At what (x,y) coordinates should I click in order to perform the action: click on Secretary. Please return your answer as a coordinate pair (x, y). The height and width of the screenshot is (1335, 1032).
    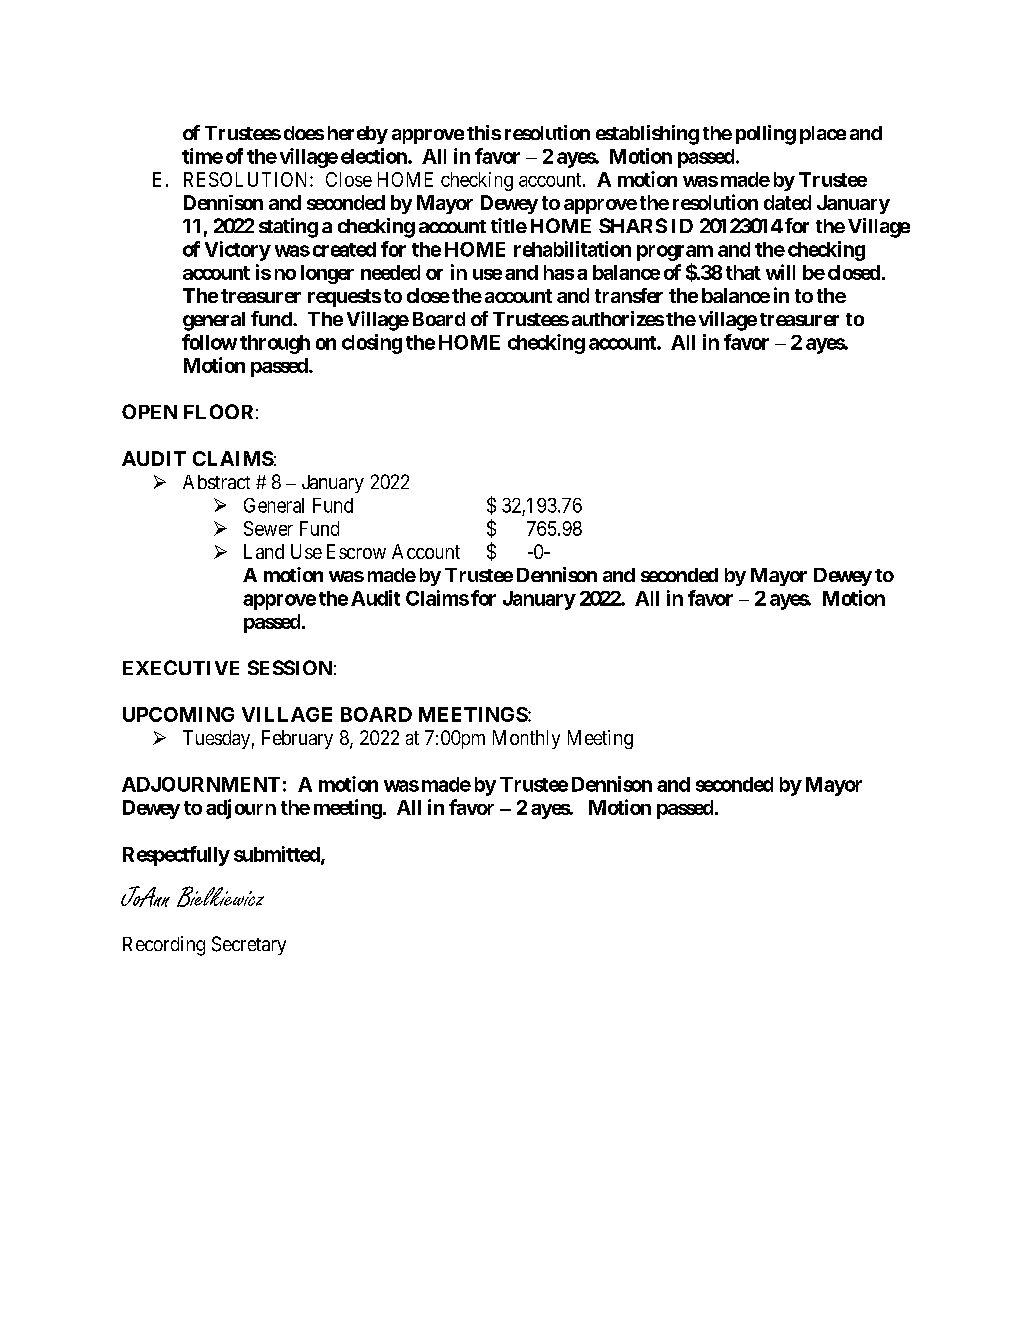
    Looking at the image, I should click on (249, 945).
